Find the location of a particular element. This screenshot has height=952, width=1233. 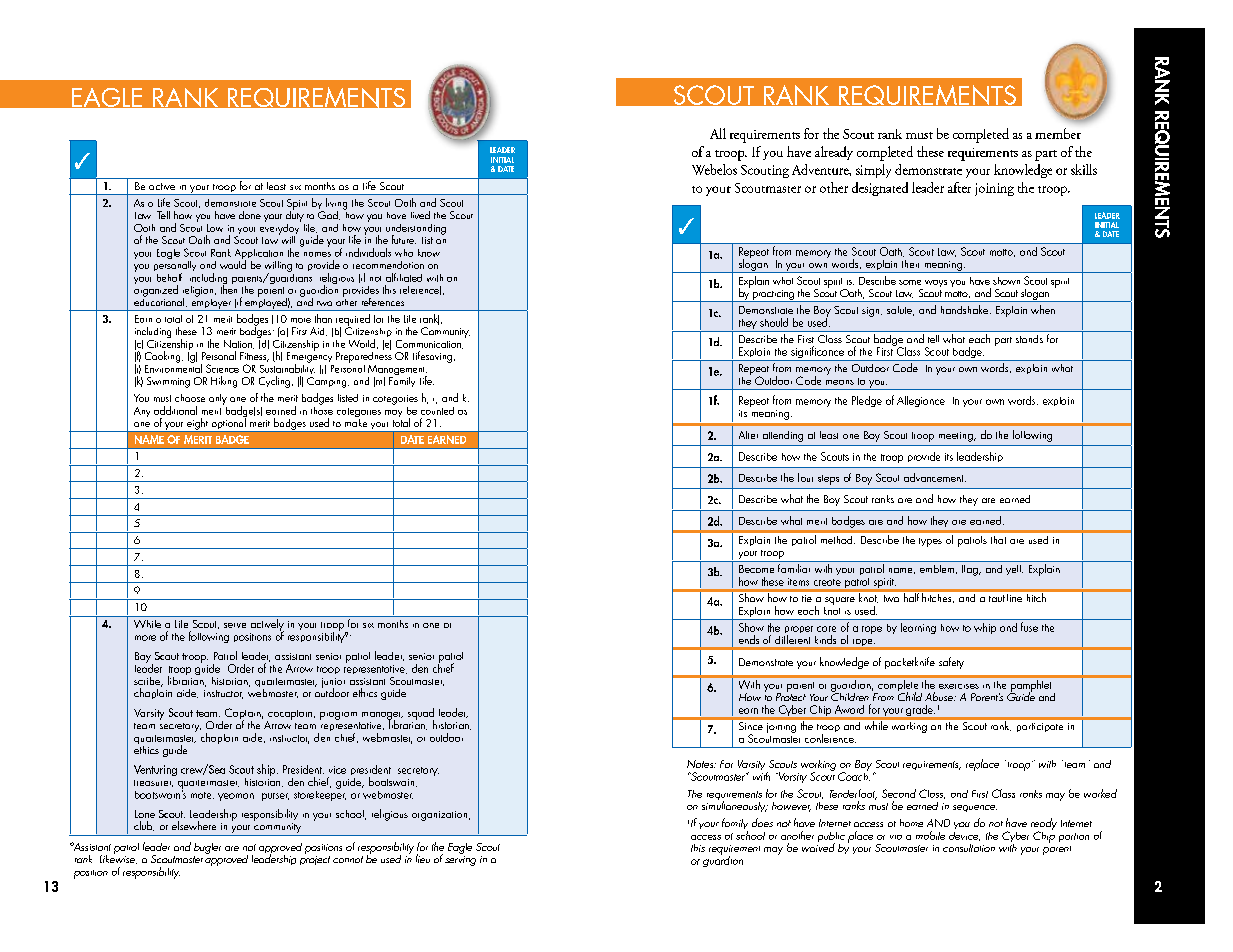

tie is located at coordinates (807, 598).
